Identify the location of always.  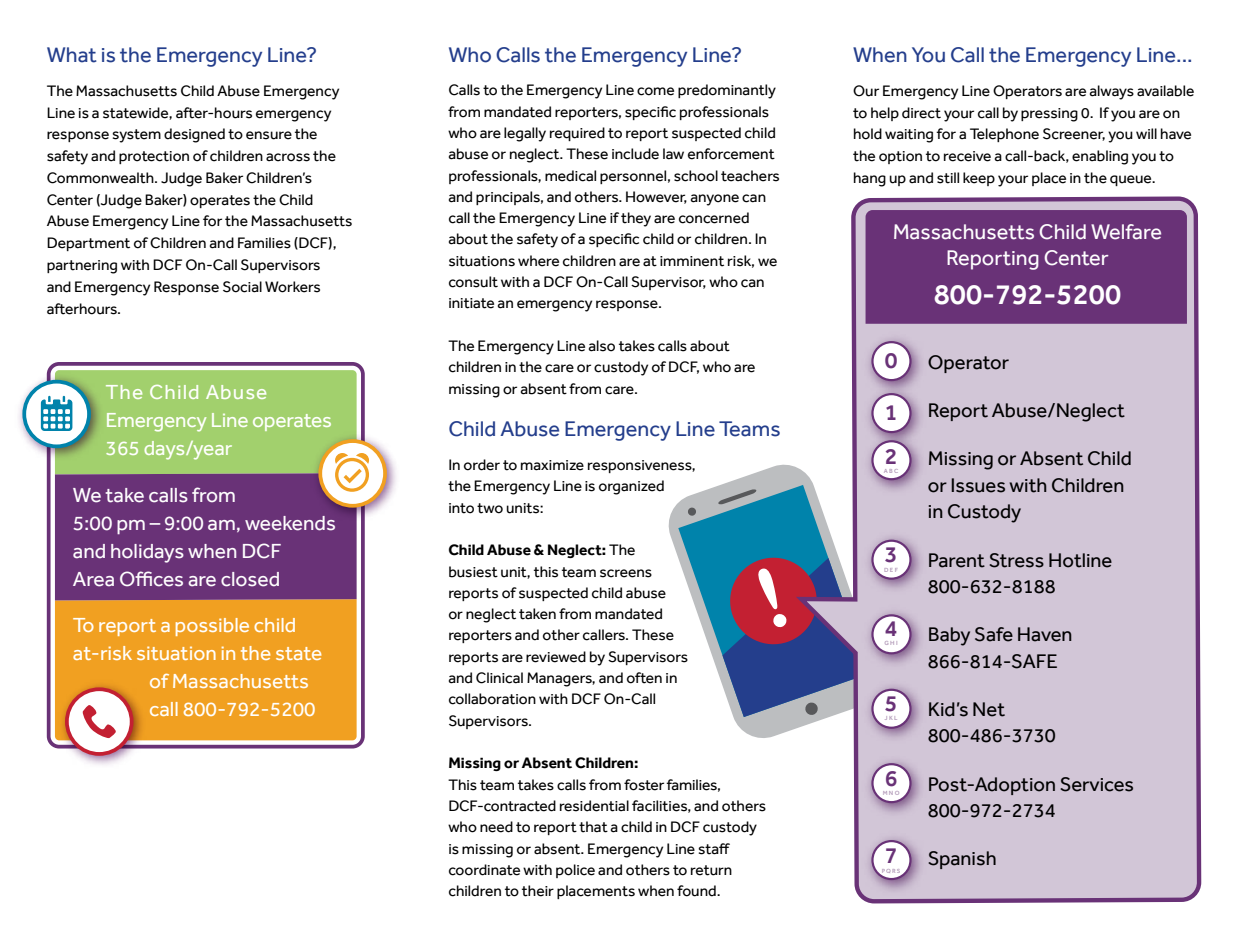
(1112, 92).
